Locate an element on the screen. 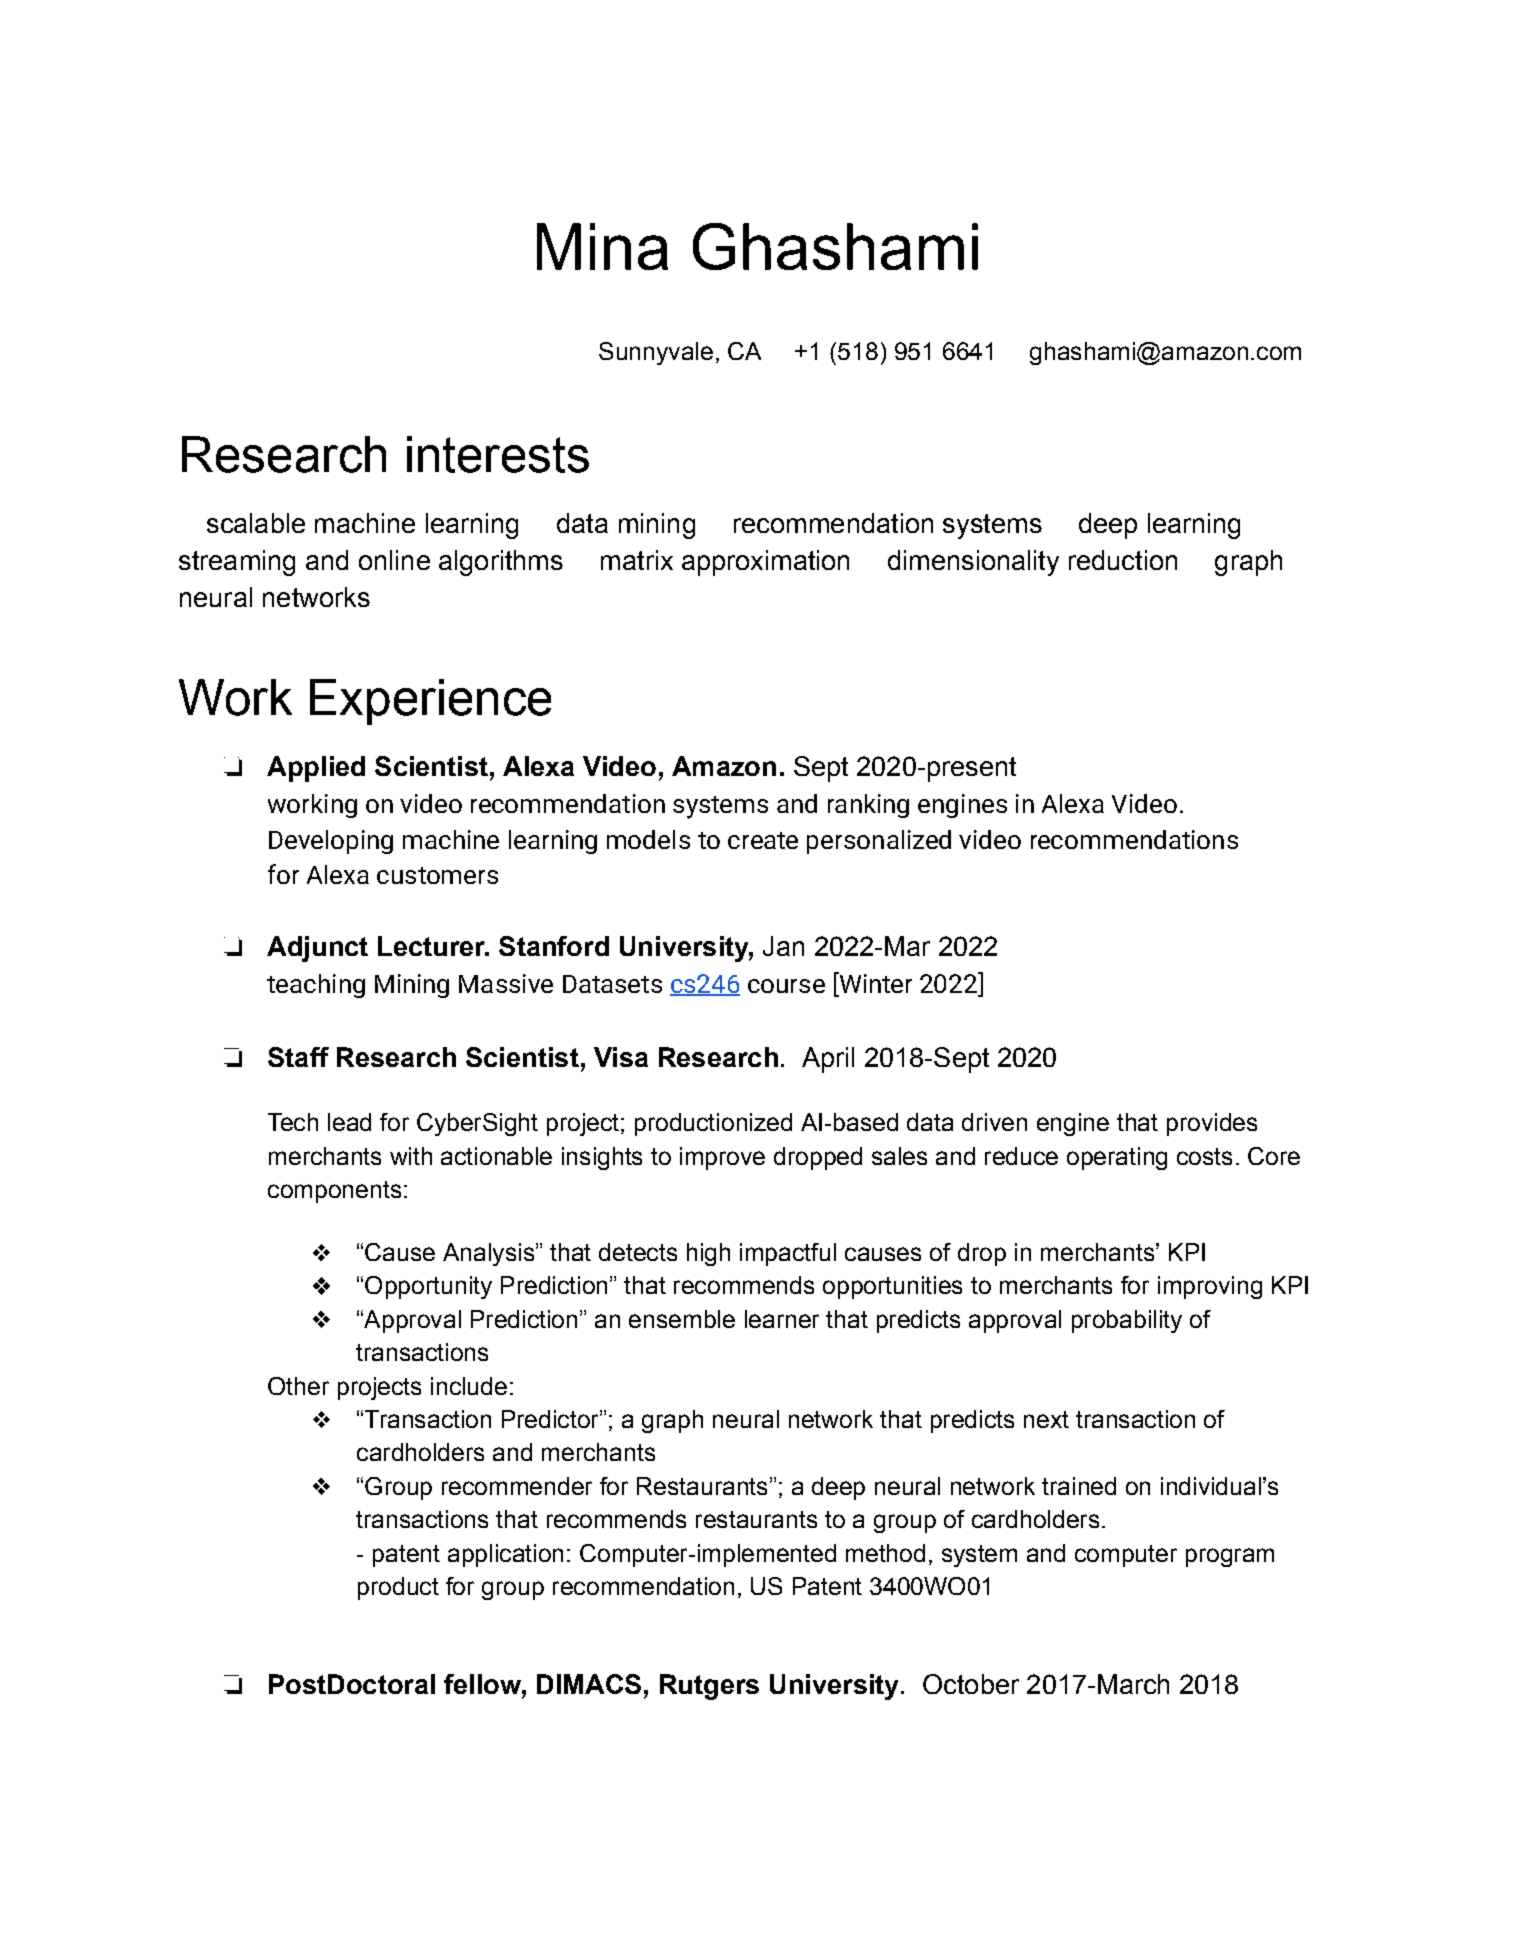 Image resolution: width=1514 pixels, height=1959 pixels. Other is located at coordinates (298, 1386).
